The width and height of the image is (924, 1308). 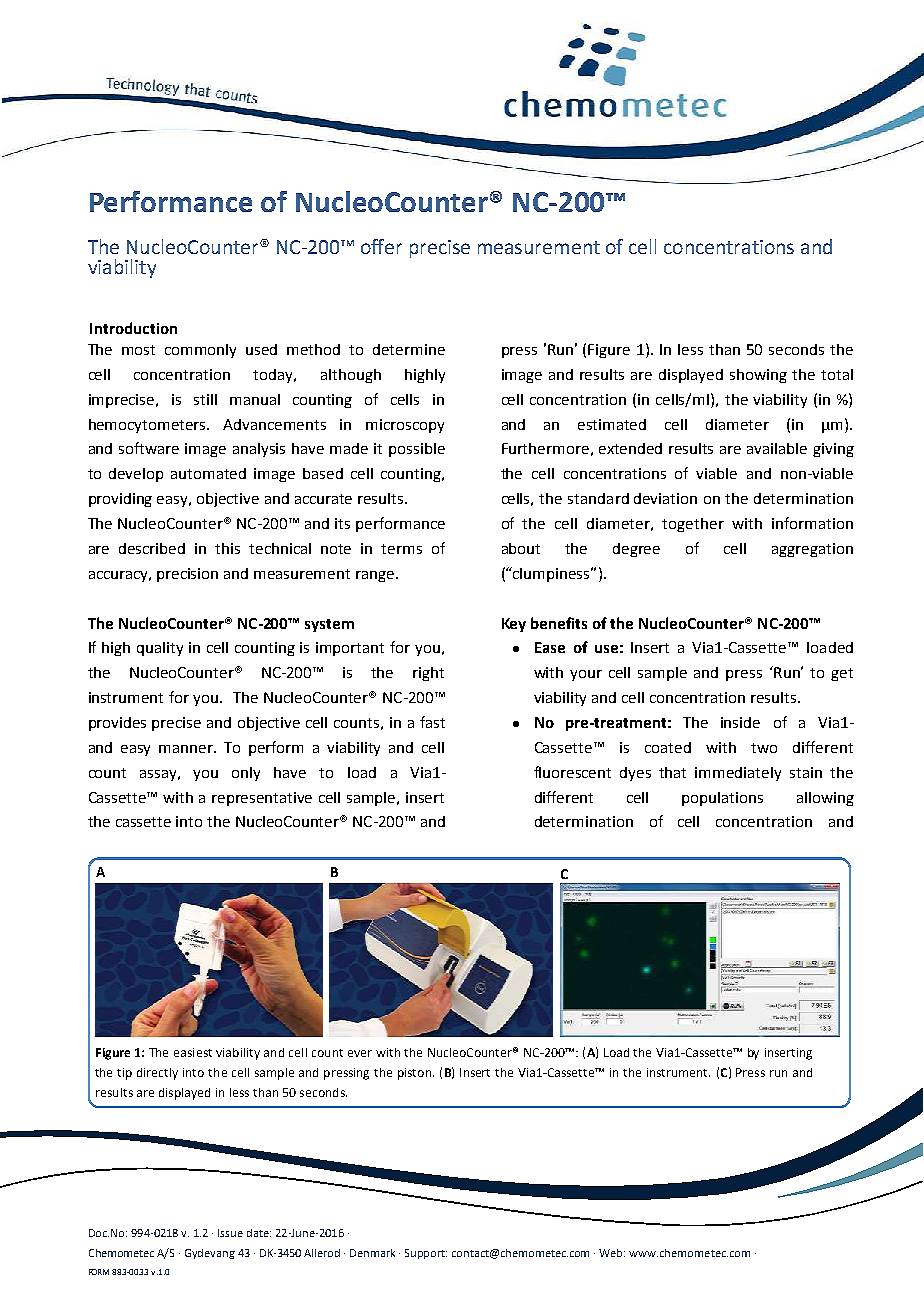 I want to click on showing, so click(x=758, y=376).
